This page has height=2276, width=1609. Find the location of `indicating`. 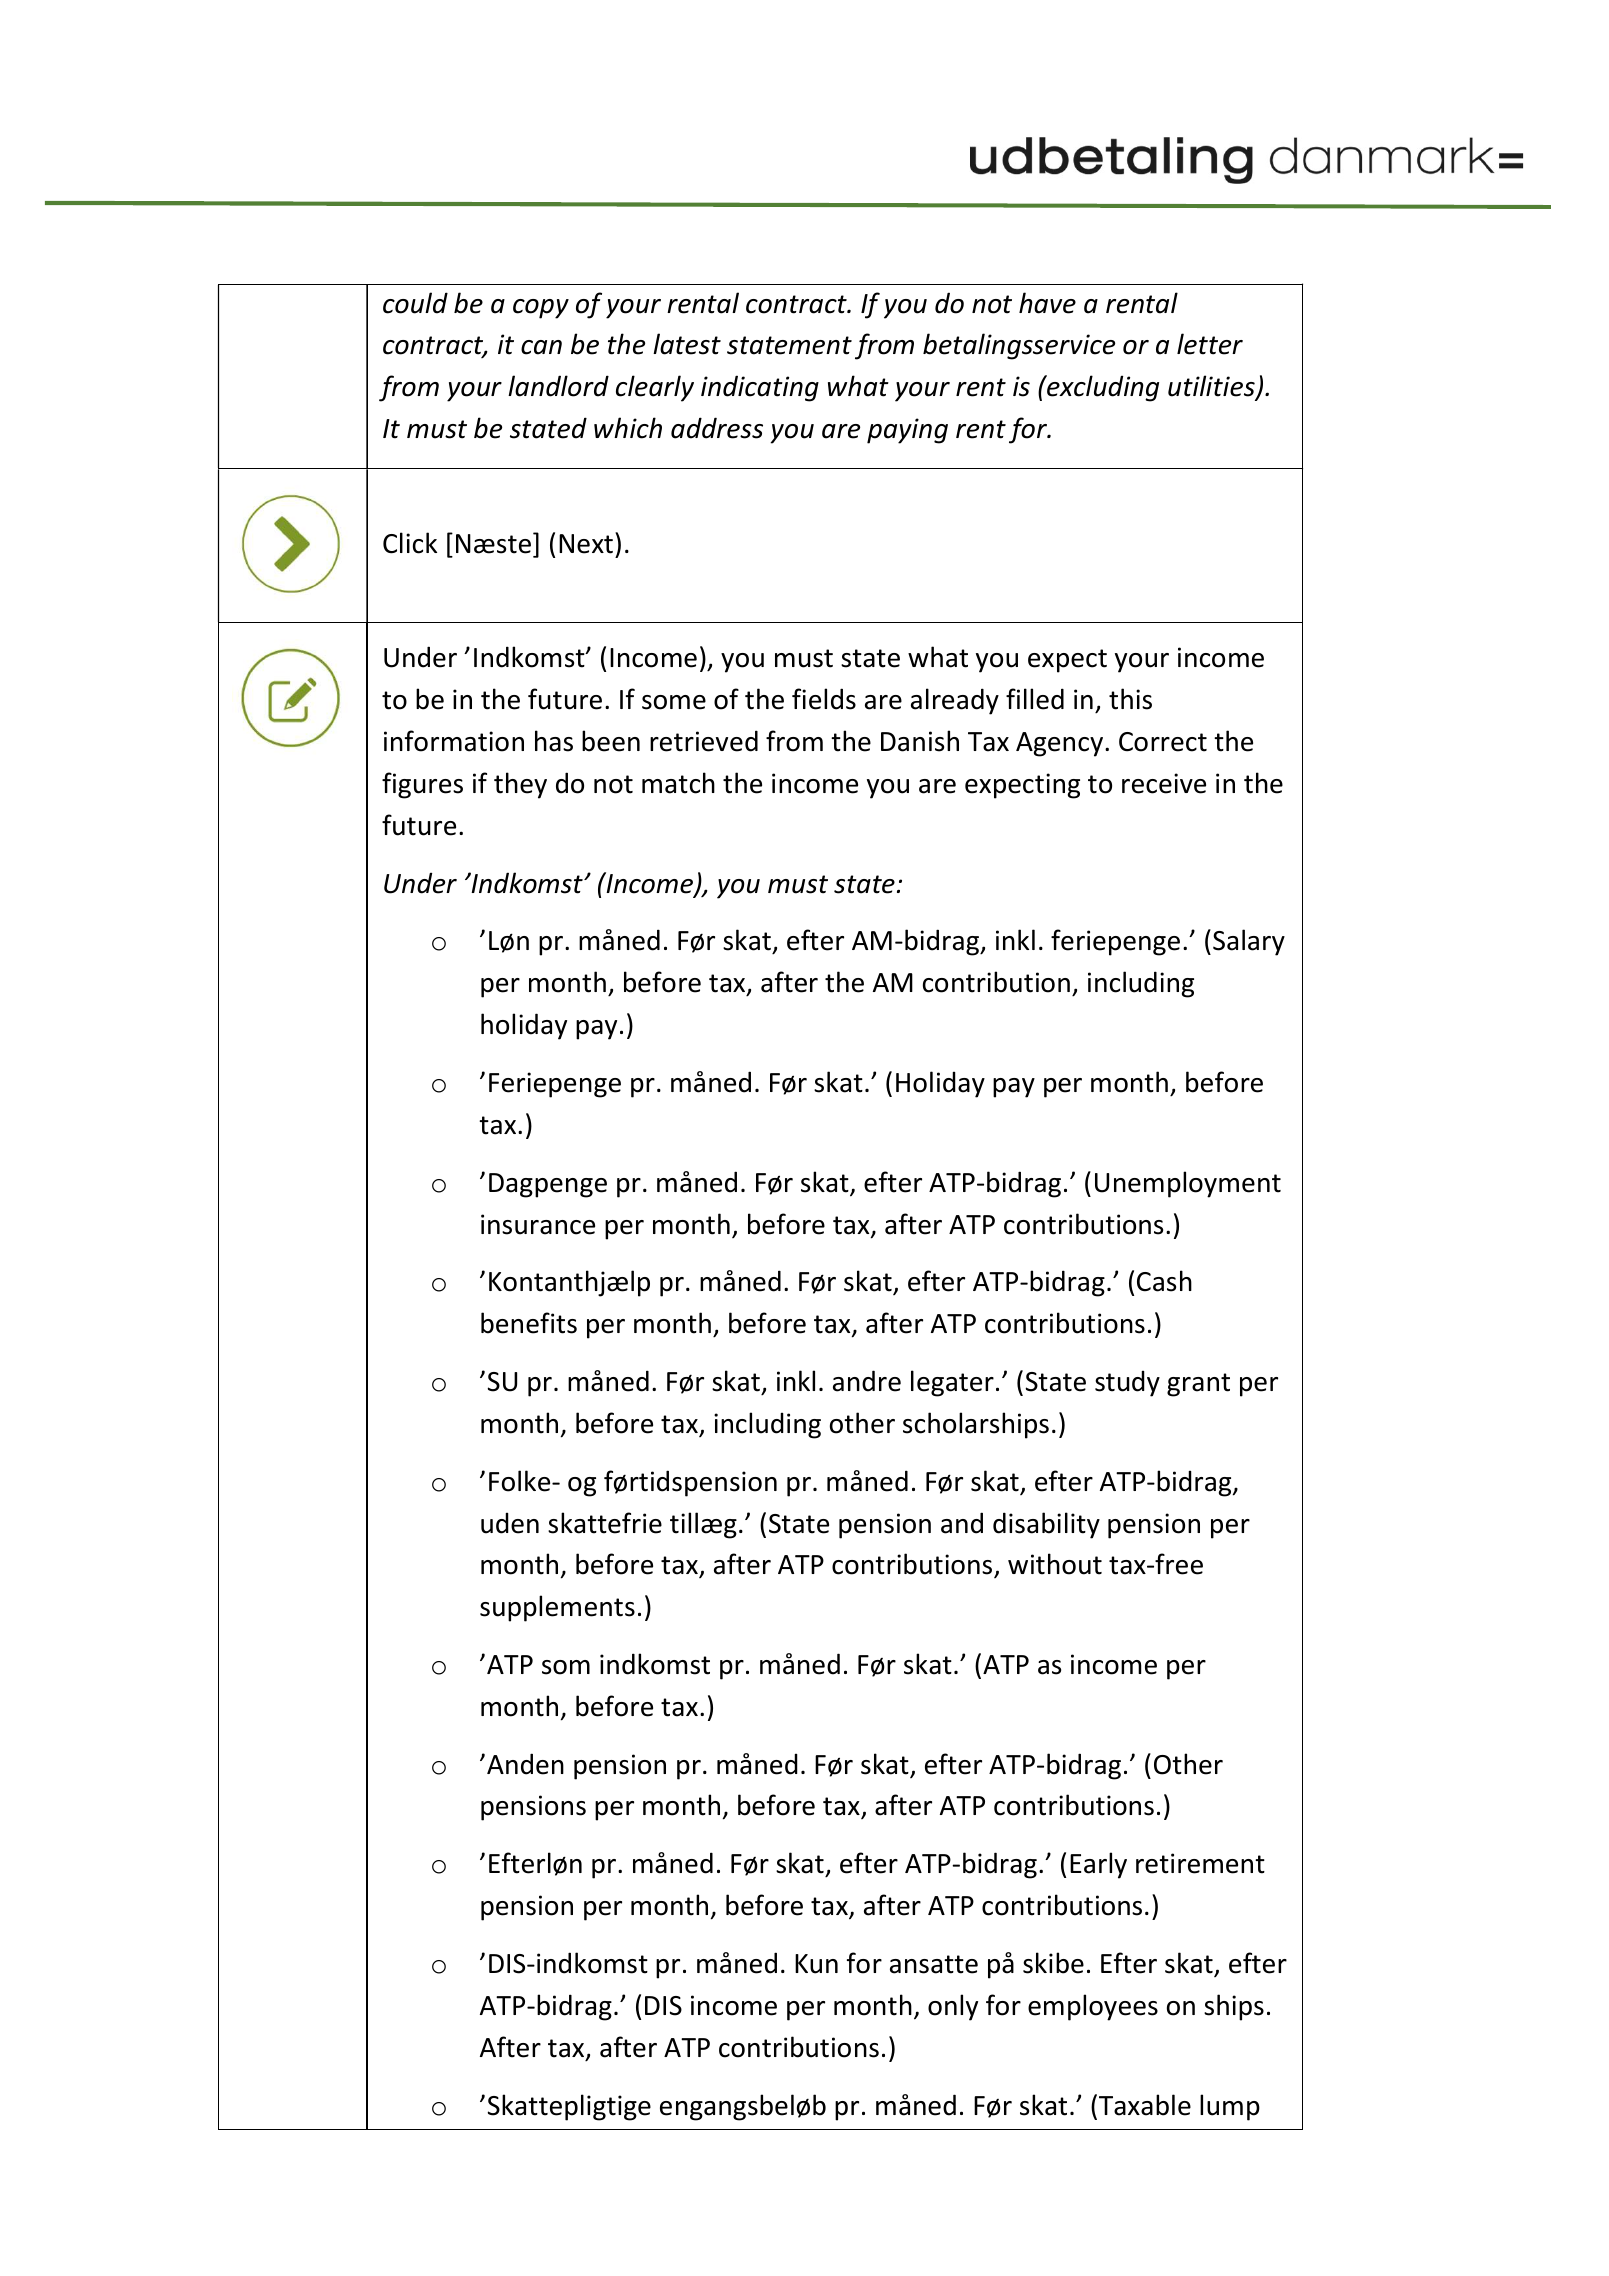

indicating is located at coordinates (760, 388).
